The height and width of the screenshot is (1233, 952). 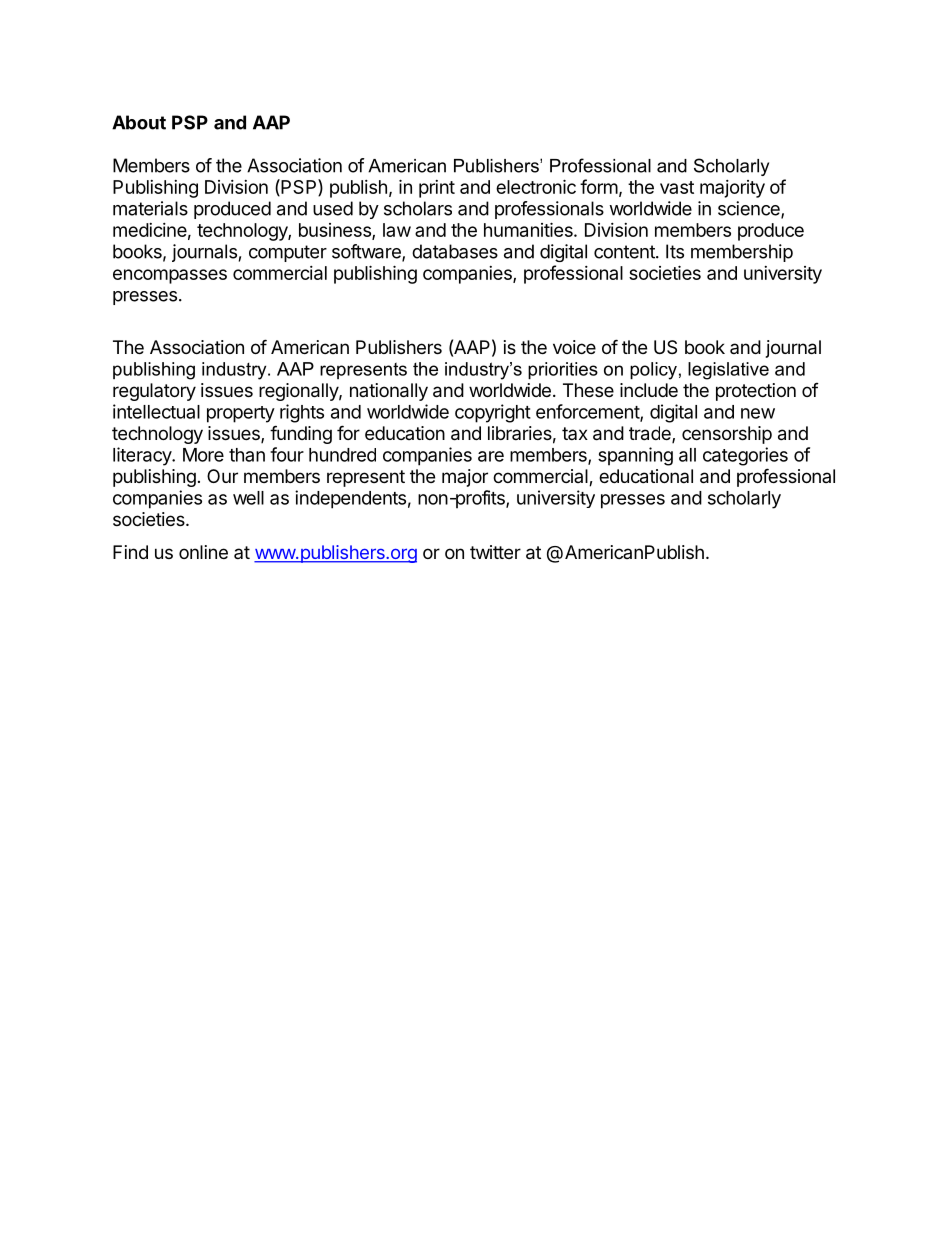 What do you see at coordinates (653, 371) in the screenshot?
I see `policy` at bounding box center [653, 371].
